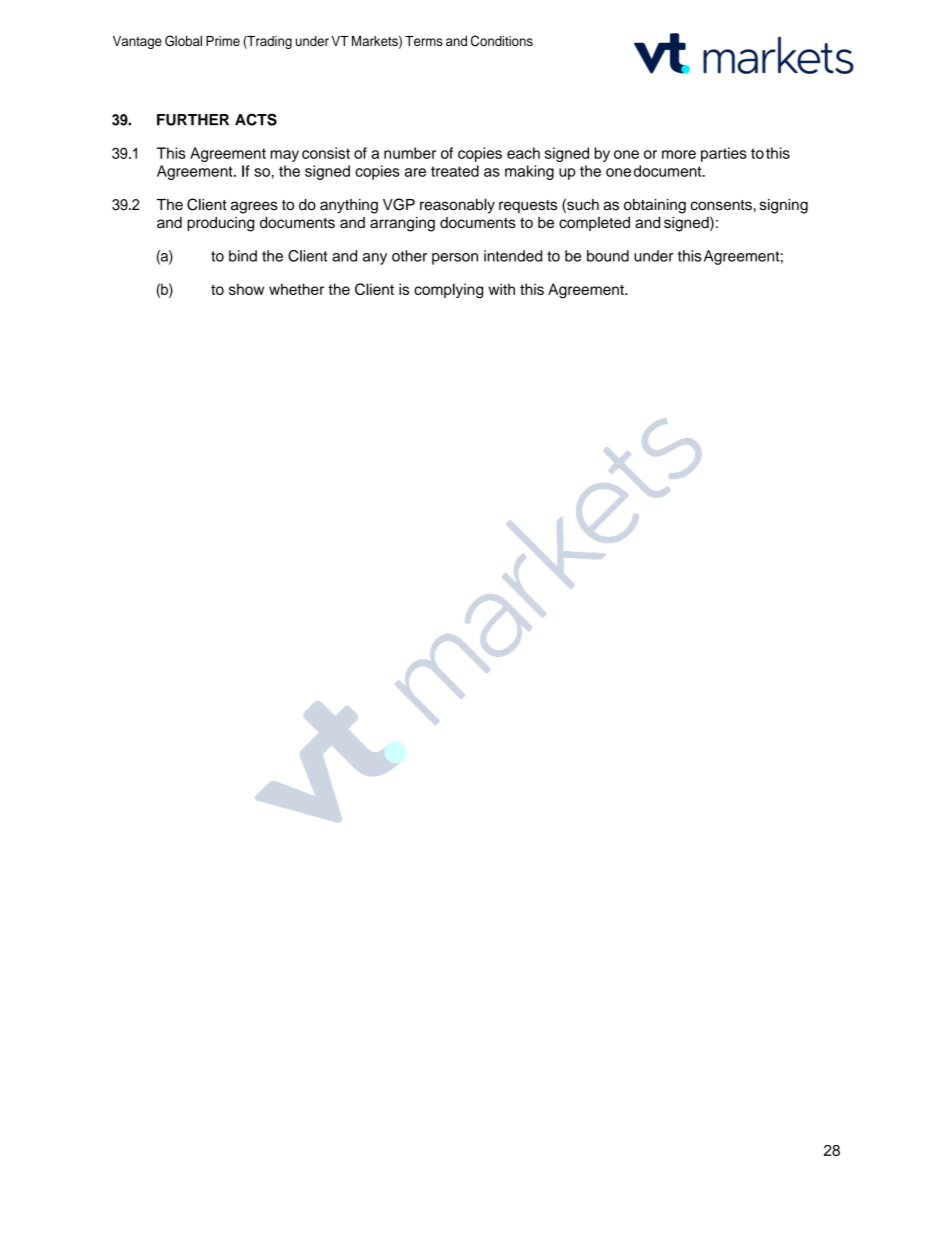 The height and width of the screenshot is (1233, 952). What do you see at coordinates (594, 224) in the screenshot?
I see `completed` at bounding box center [594, 224].
